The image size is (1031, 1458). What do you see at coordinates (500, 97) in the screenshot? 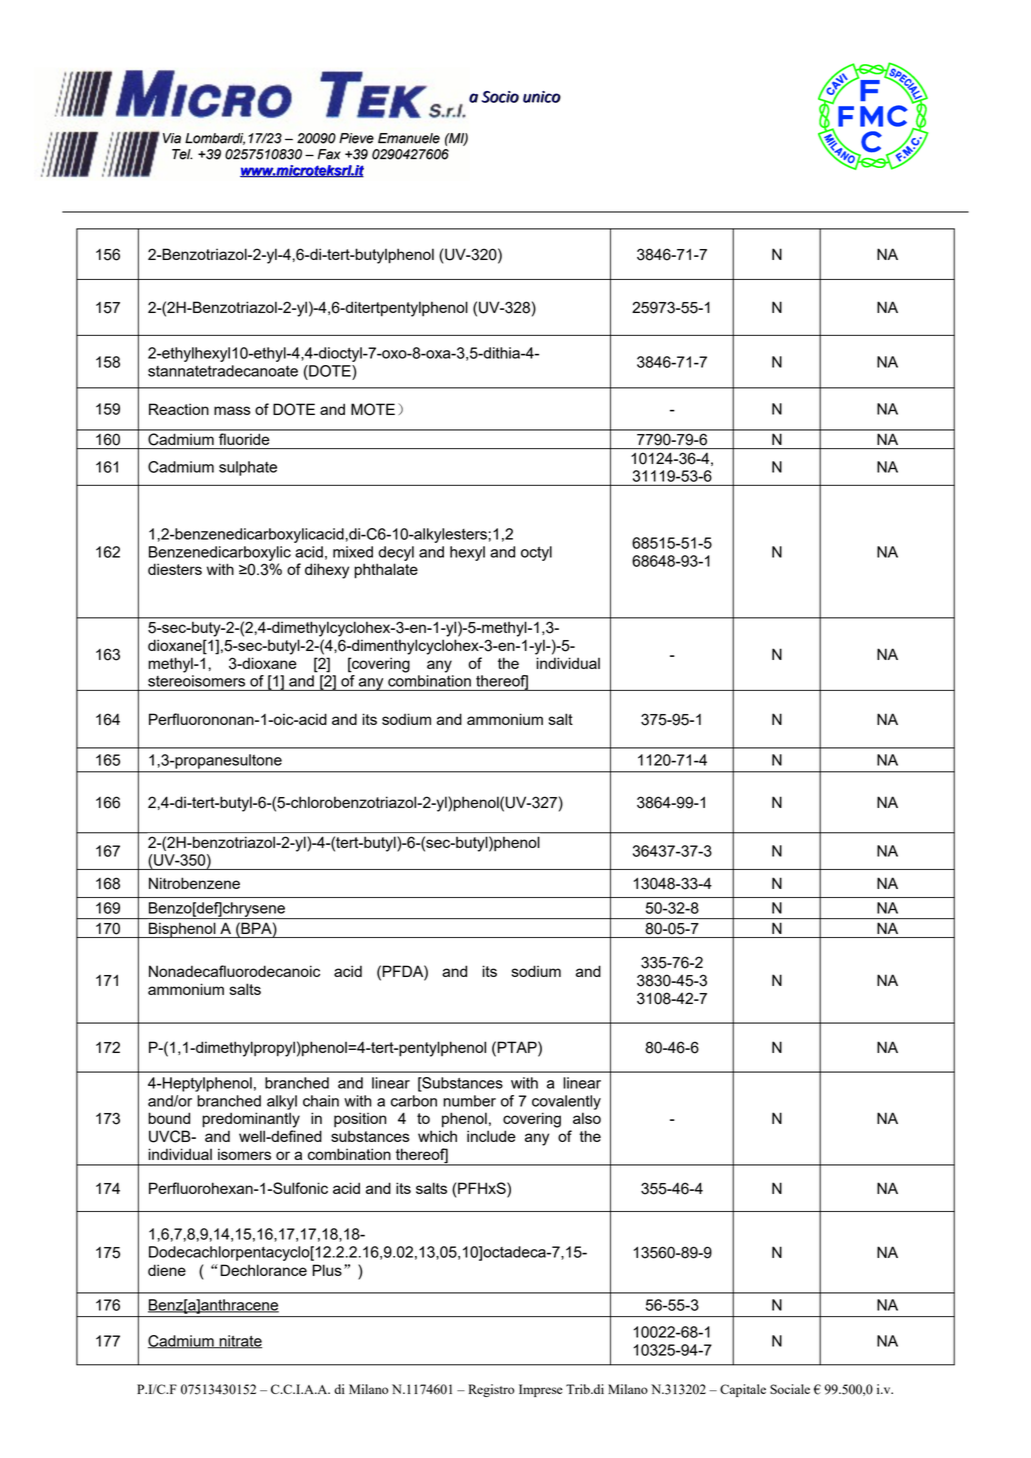
I see `Socio` at bounding box center [500, 97].
